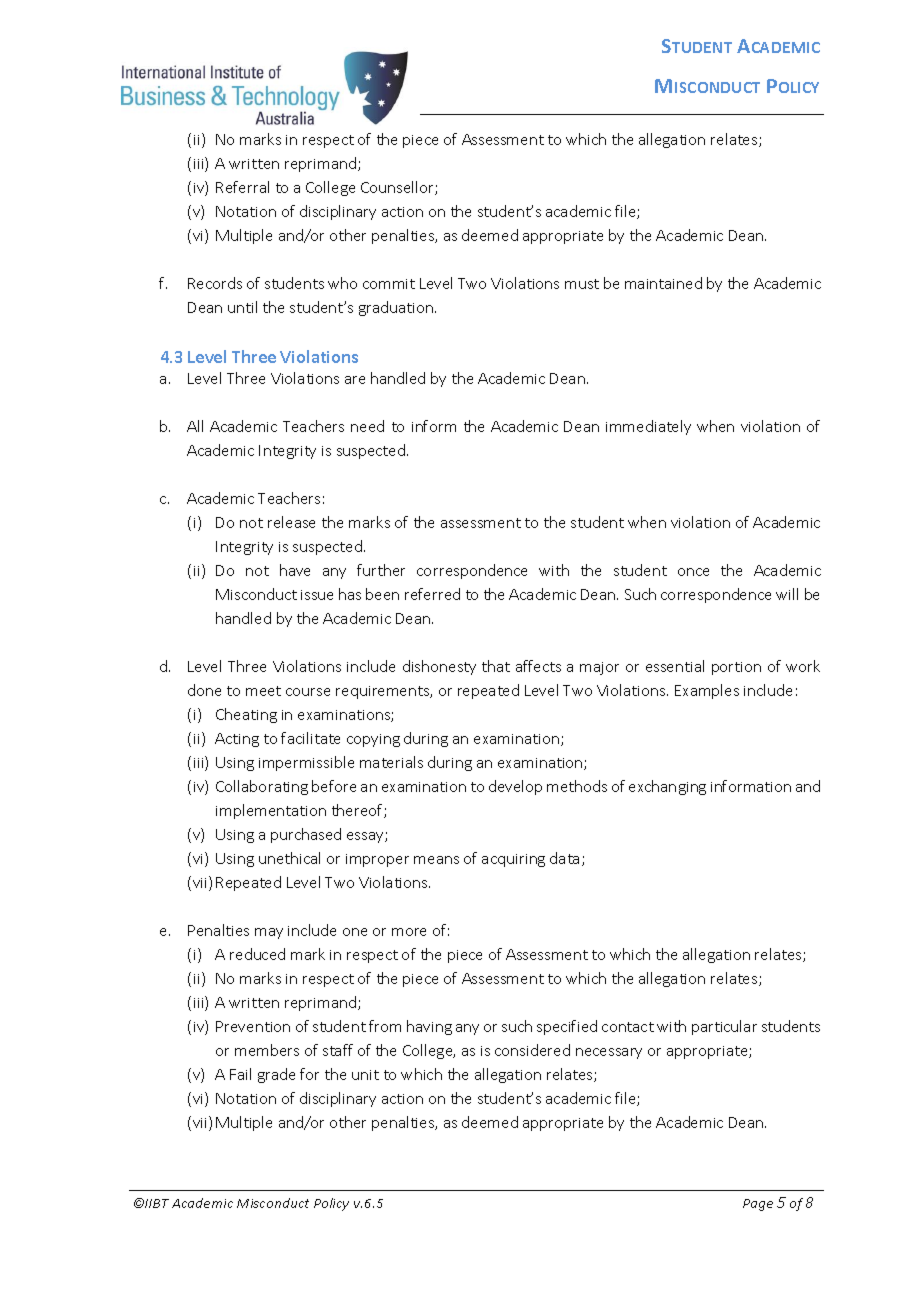 This screenshot has width=924, height=1308. What do you see at coordinates (242, 187) in the screenshot?
I see `Referral` at bounding box center [242, 187].
